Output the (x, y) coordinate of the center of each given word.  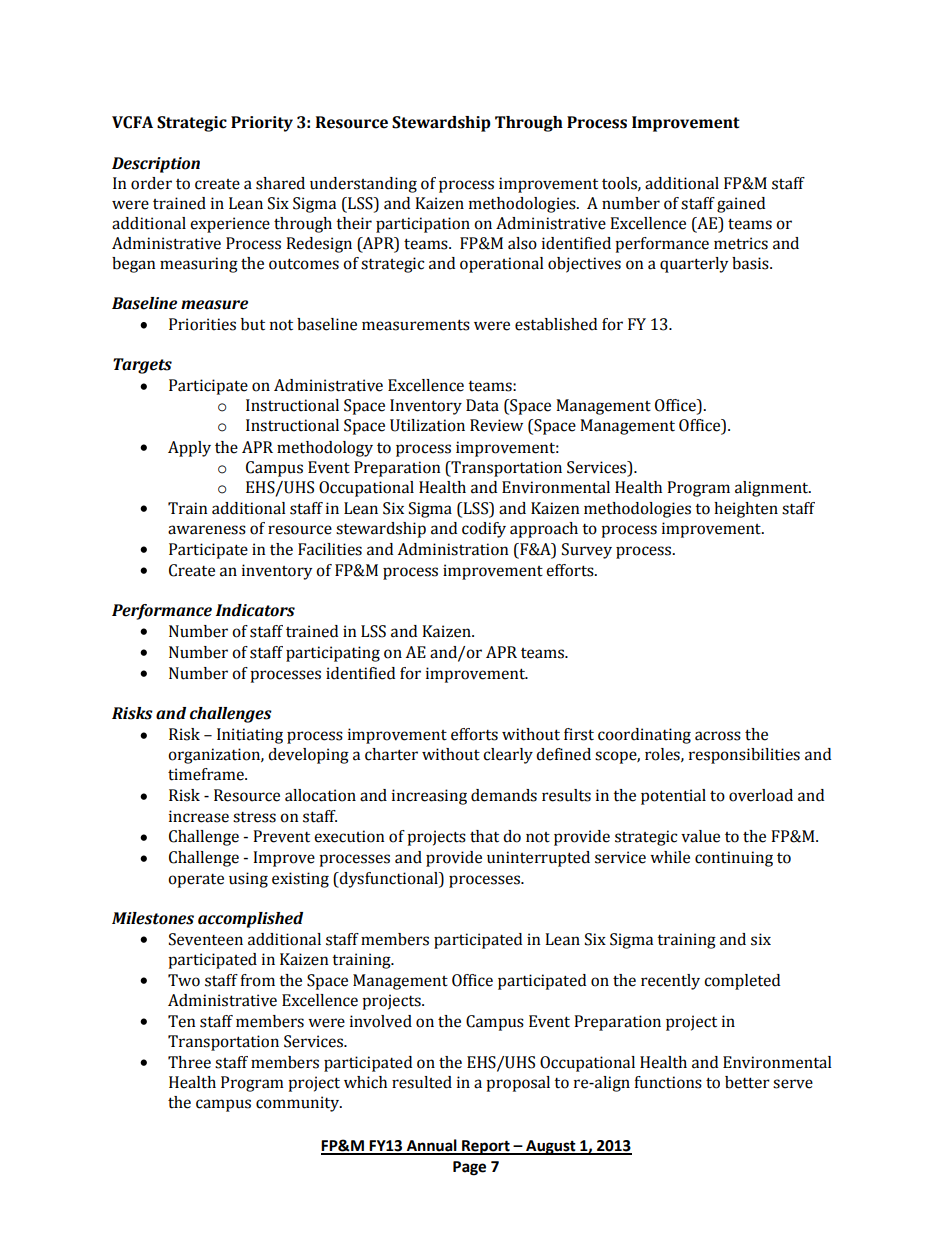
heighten (746, 510)
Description (156, 165)
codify (484, 530)
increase (199, 816)
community (299, 1104)
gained (741, 205)
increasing (429, 797)
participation (423, 225)
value (700, 836)
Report (486, 1147)
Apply (189, 449)
